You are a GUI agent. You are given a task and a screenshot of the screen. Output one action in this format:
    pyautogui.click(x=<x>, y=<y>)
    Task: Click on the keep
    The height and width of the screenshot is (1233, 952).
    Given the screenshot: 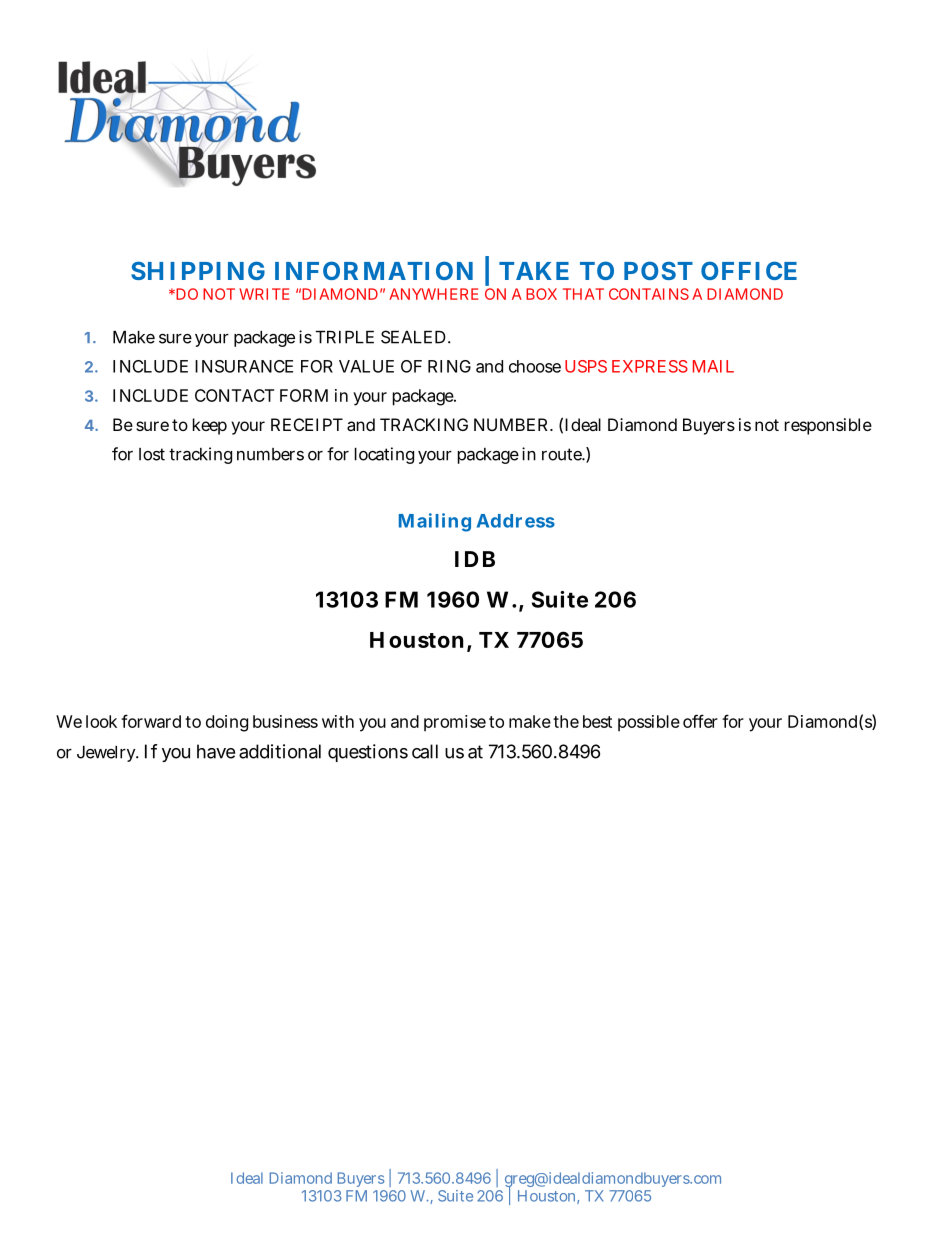 What is the action you would take?
    pyautogui.click(x=210, y=426)
